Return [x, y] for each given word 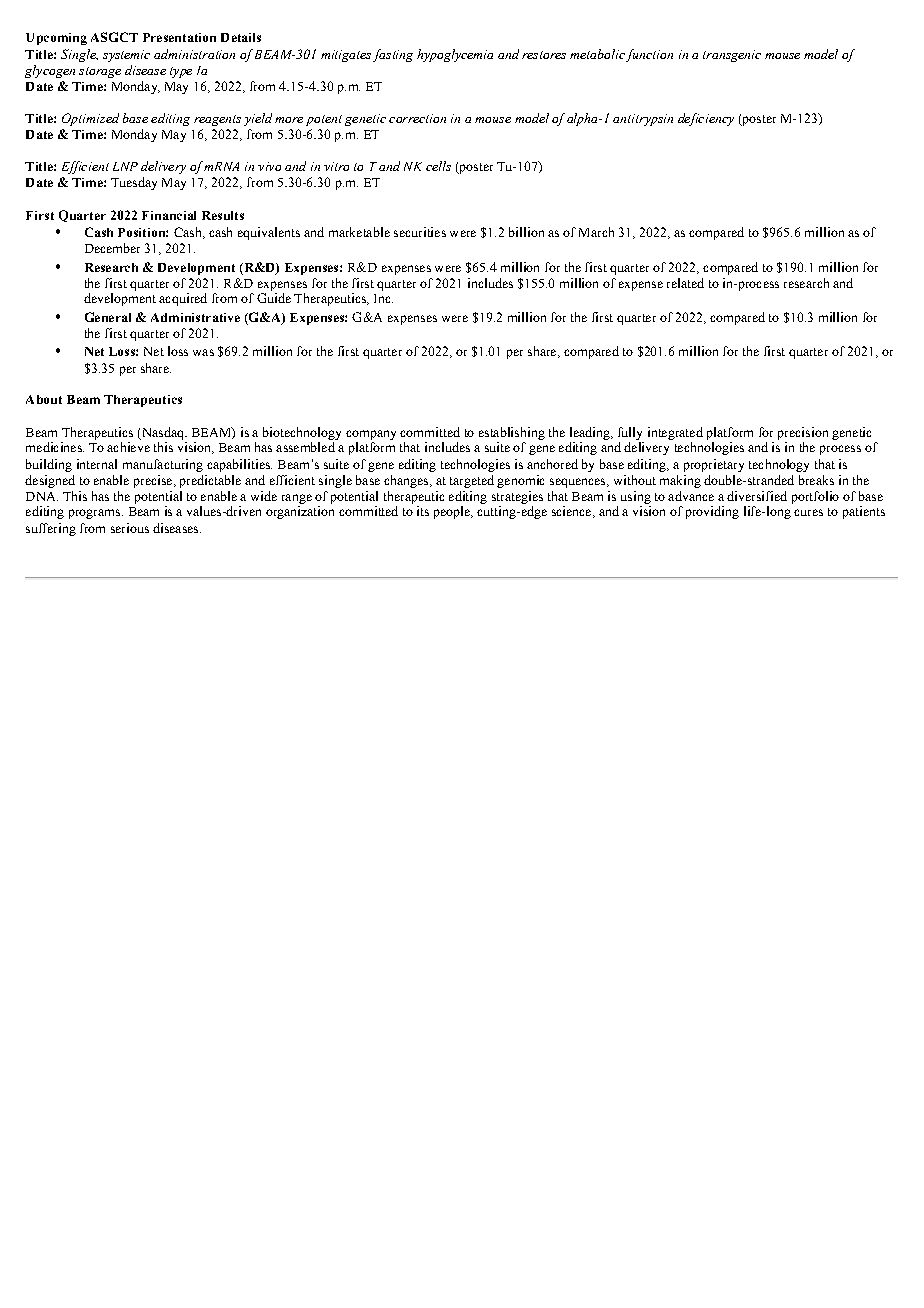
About [44, 399]
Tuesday [134, 183]
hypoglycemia [455, 55]
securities [420, 232]
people [453, 512]
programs [96, 514]
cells [438, 166]
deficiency [706, 119]
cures [808, 512]
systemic [126, 56]
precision [803, 433]
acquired [183, 299]
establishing [512, 433]
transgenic [732, 56]
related [685, 283]
